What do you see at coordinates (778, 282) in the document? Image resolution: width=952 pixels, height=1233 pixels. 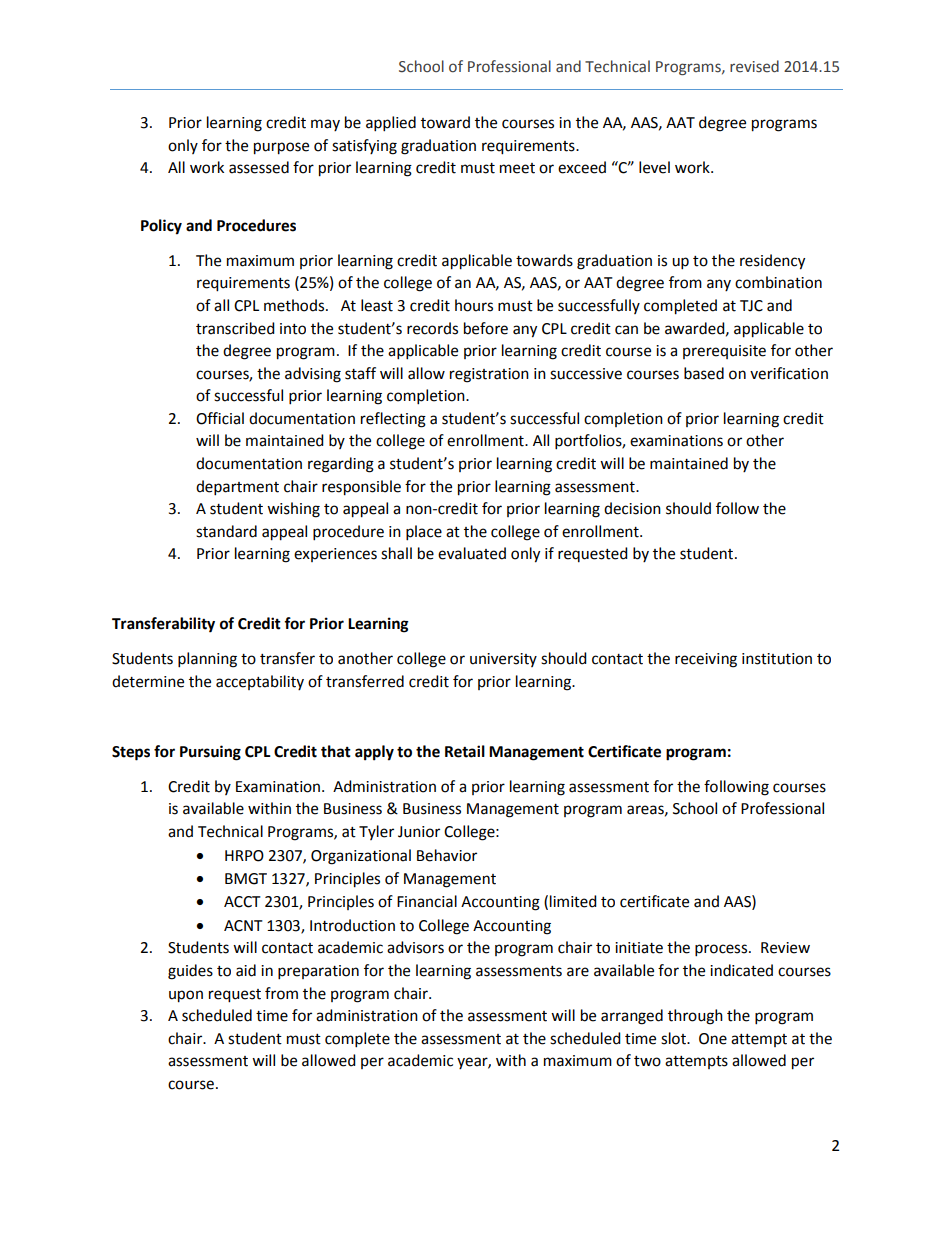 I see `combination` at bounding box center [778, 282].
